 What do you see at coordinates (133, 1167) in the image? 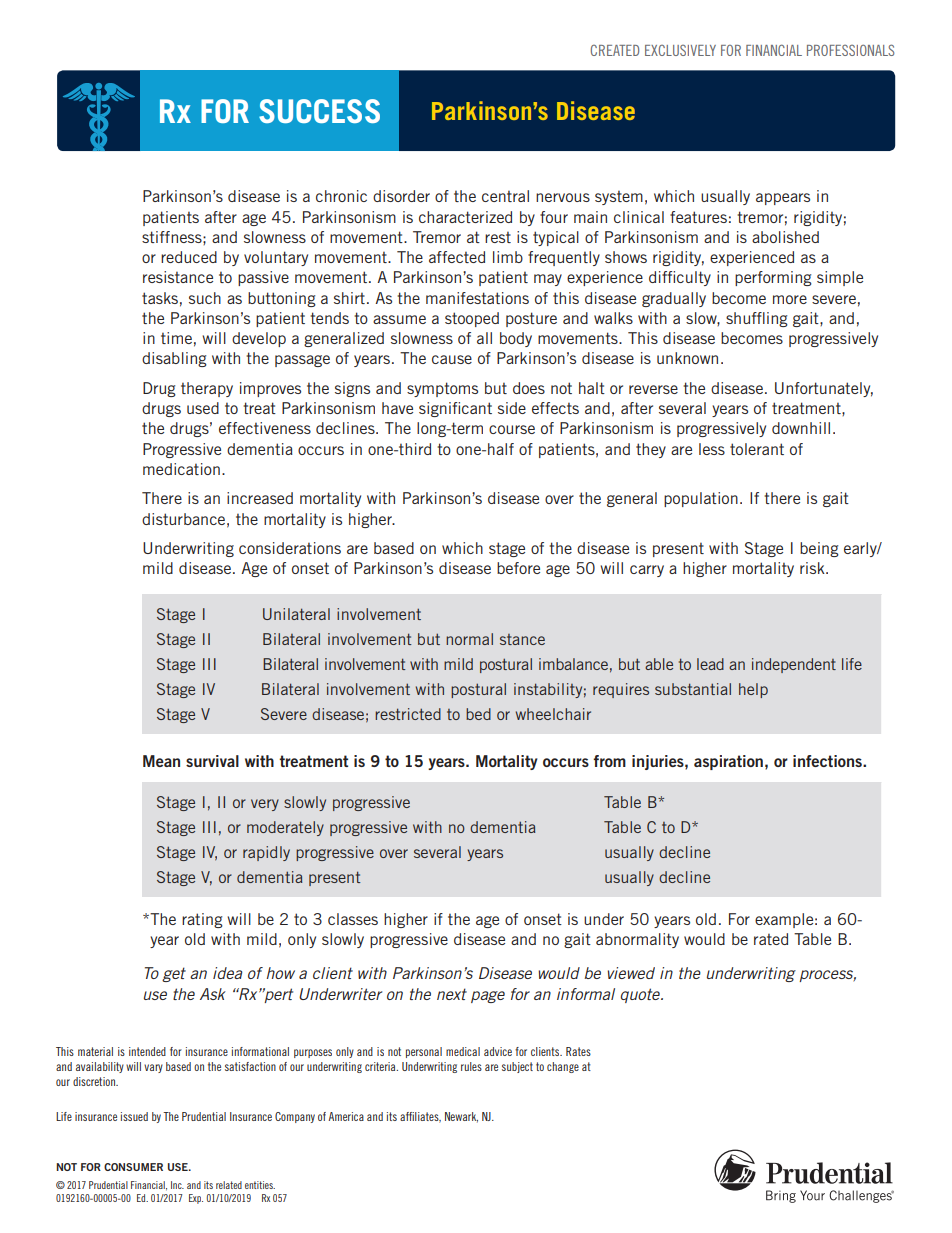
I see `CONSUMER` at bounding box center [133, 1167].
